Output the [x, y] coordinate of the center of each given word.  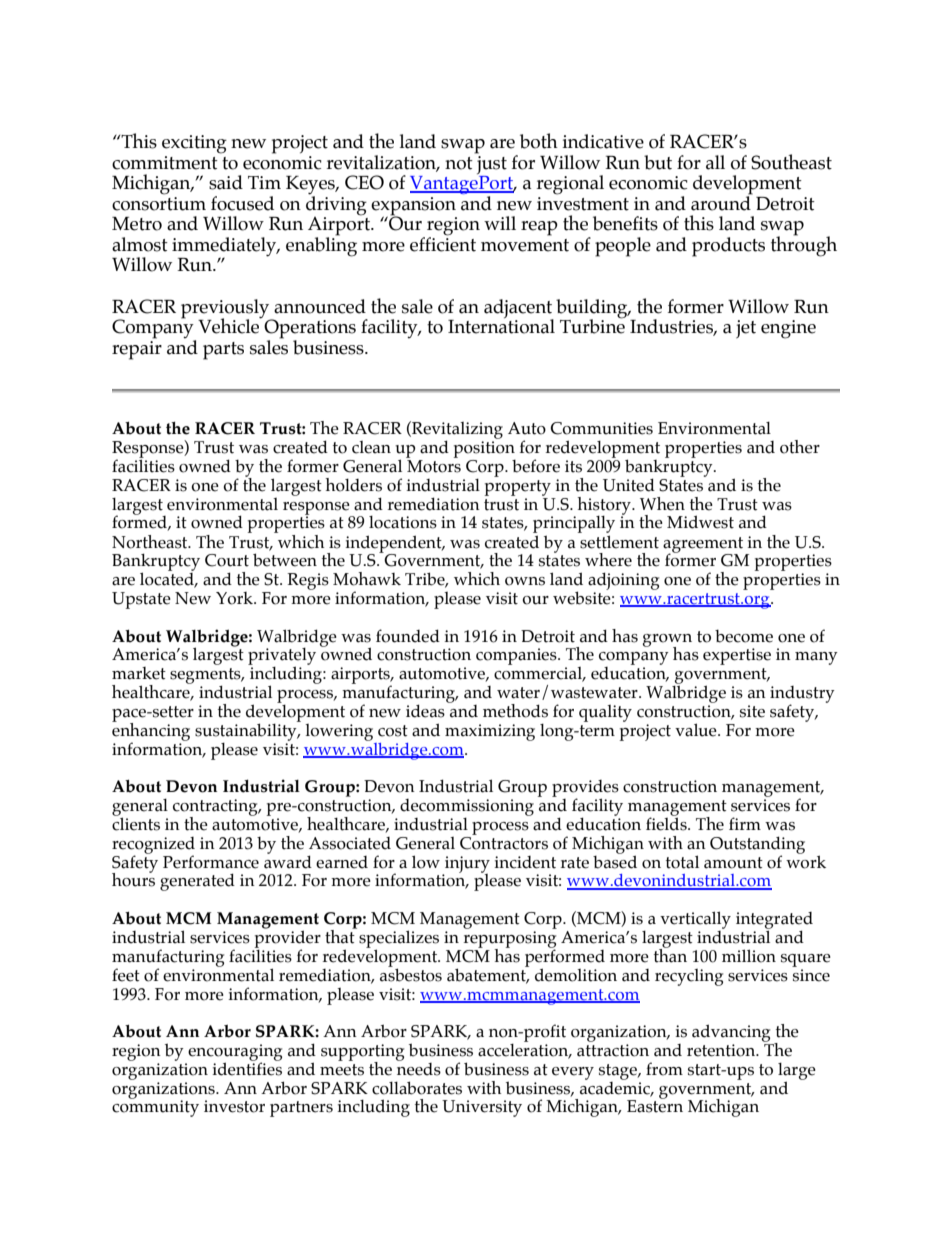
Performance [211, 862]
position [484, 449]
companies [517, 656]
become [744, 636]
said [226, 182]
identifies [247, 1068]
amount [733, 863]
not [459, 163]
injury [466, 865]
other [800, 447]
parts [223, 351]
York [236, 598]
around [722, 202]
